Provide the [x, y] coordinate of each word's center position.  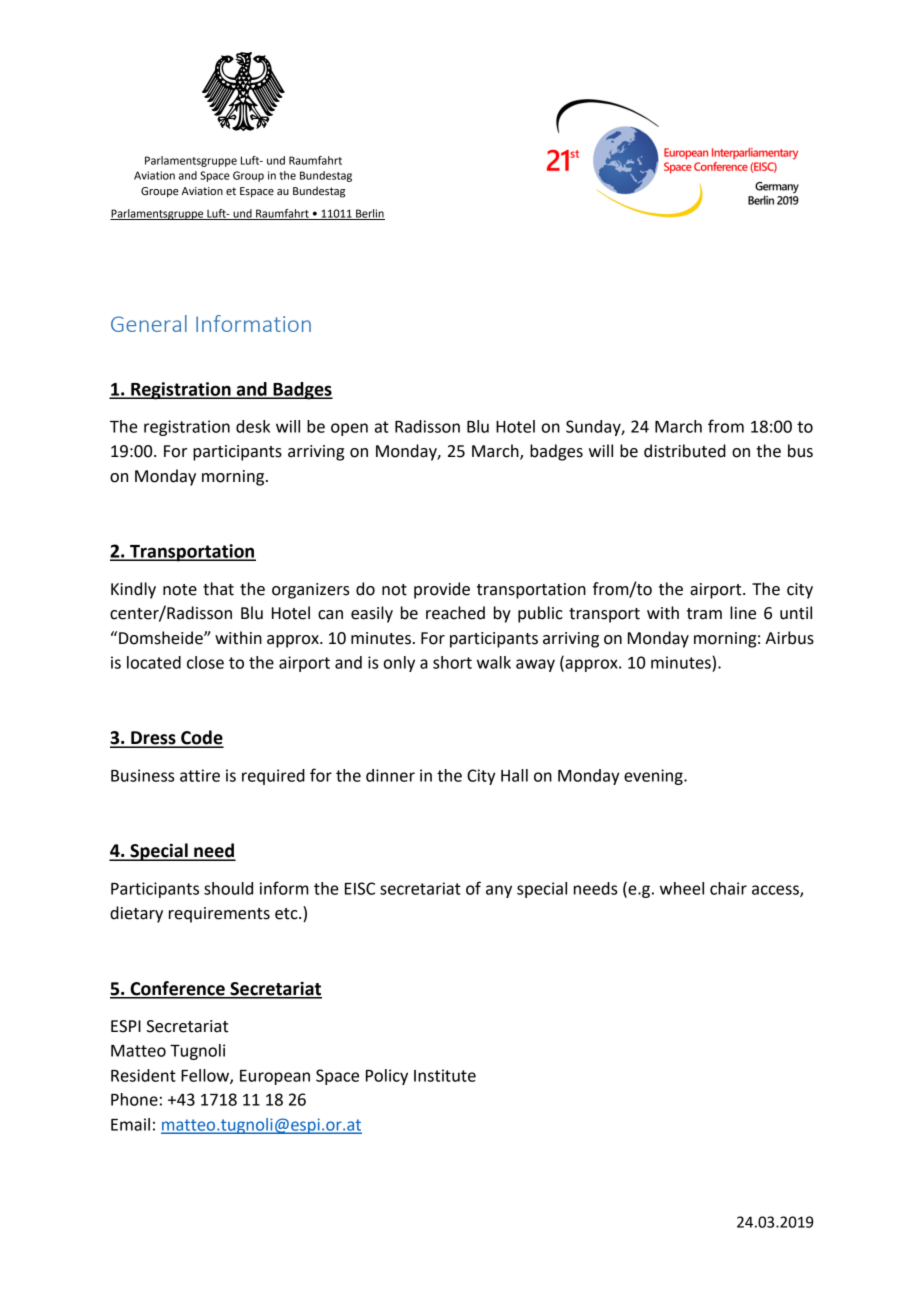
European [275, 1077]
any [499, 891]
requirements [219, 915]
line [743, 613]
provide [442, 590]
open [349, 429]
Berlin [369, 214]
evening [654, 777]
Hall [514, 775]
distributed [685, 451]
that [218, 589]
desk [253, 426]
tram [704, 614]
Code [201, 738]
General [149, 323]
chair [728, 888]
